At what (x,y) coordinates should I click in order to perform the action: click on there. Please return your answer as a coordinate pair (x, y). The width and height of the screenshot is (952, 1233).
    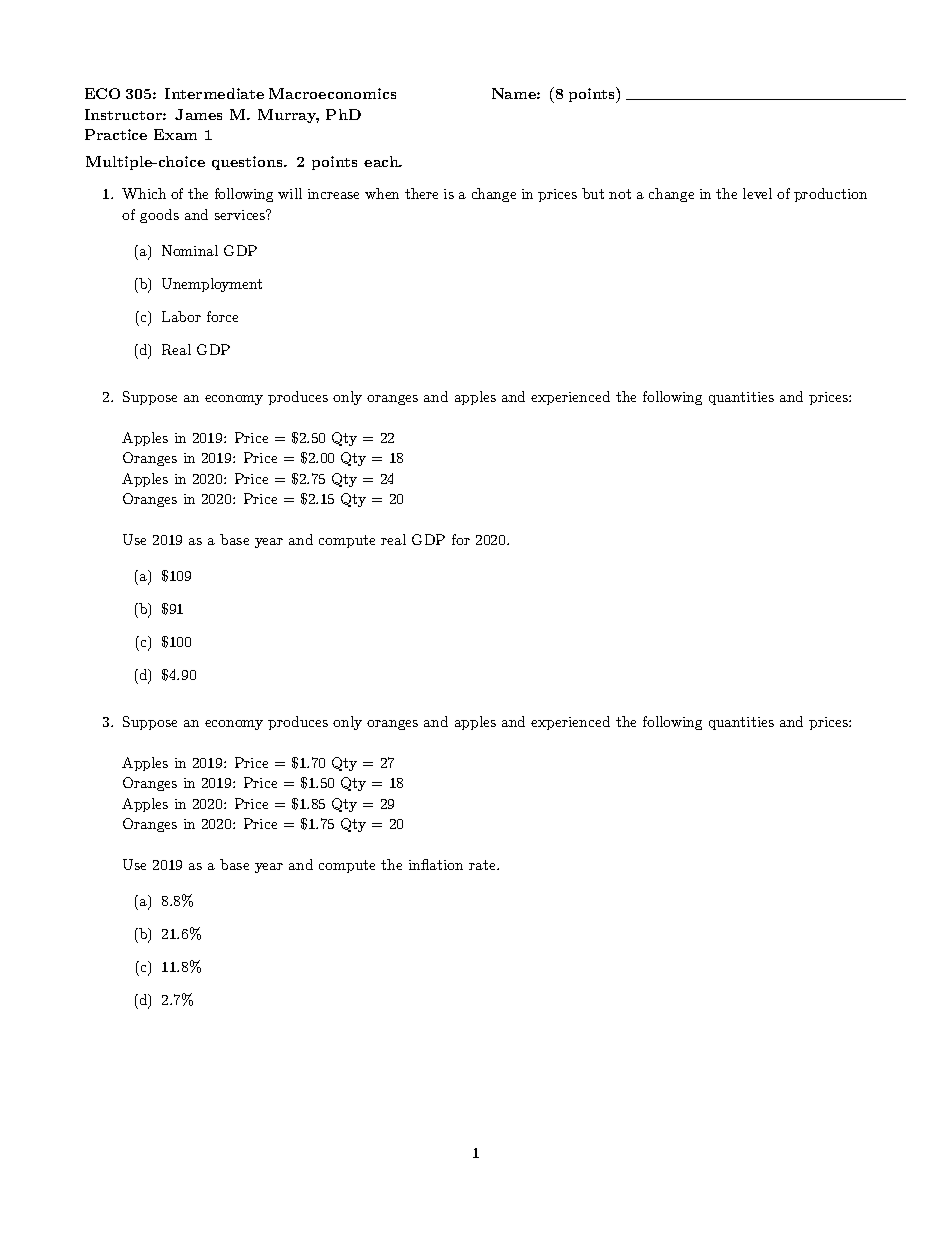
    Looking at the image, I should click on (421, 193).
